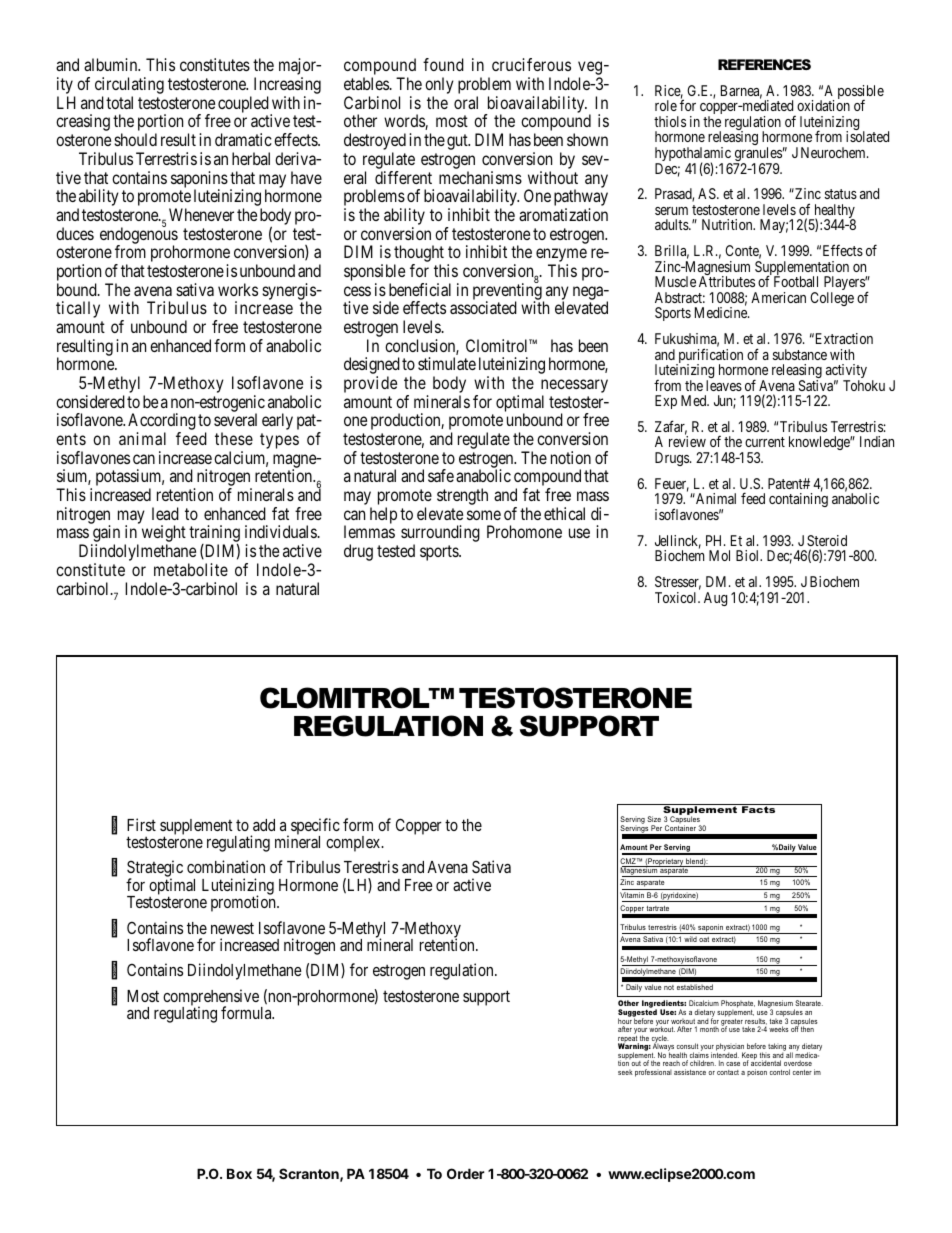 The width and height of the page is (952, 1233). Describe the element at coordinates (234, 438) in the page. I see `these` at that location.
